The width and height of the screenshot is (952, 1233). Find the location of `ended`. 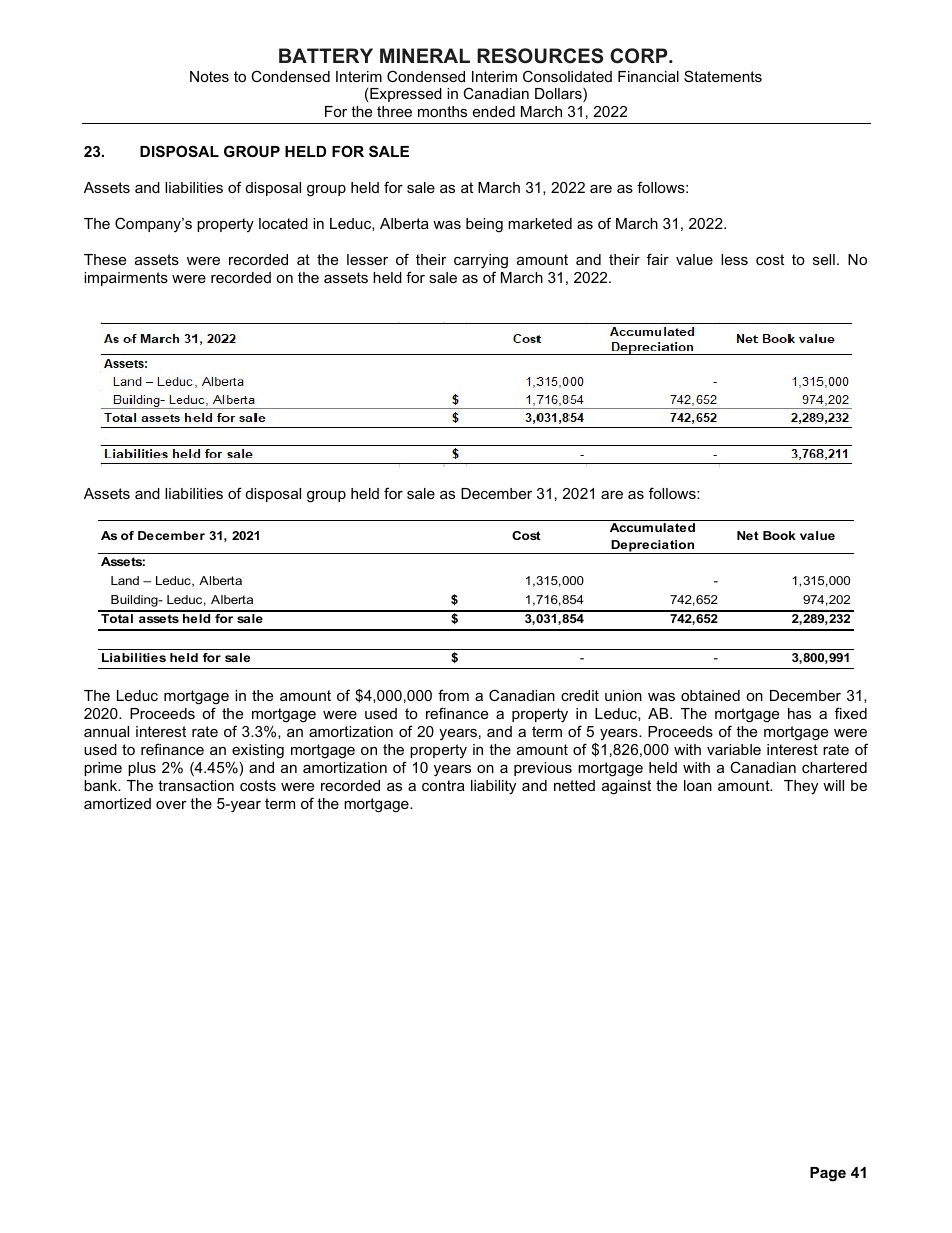

ended is located at coordinates (494, 111).
